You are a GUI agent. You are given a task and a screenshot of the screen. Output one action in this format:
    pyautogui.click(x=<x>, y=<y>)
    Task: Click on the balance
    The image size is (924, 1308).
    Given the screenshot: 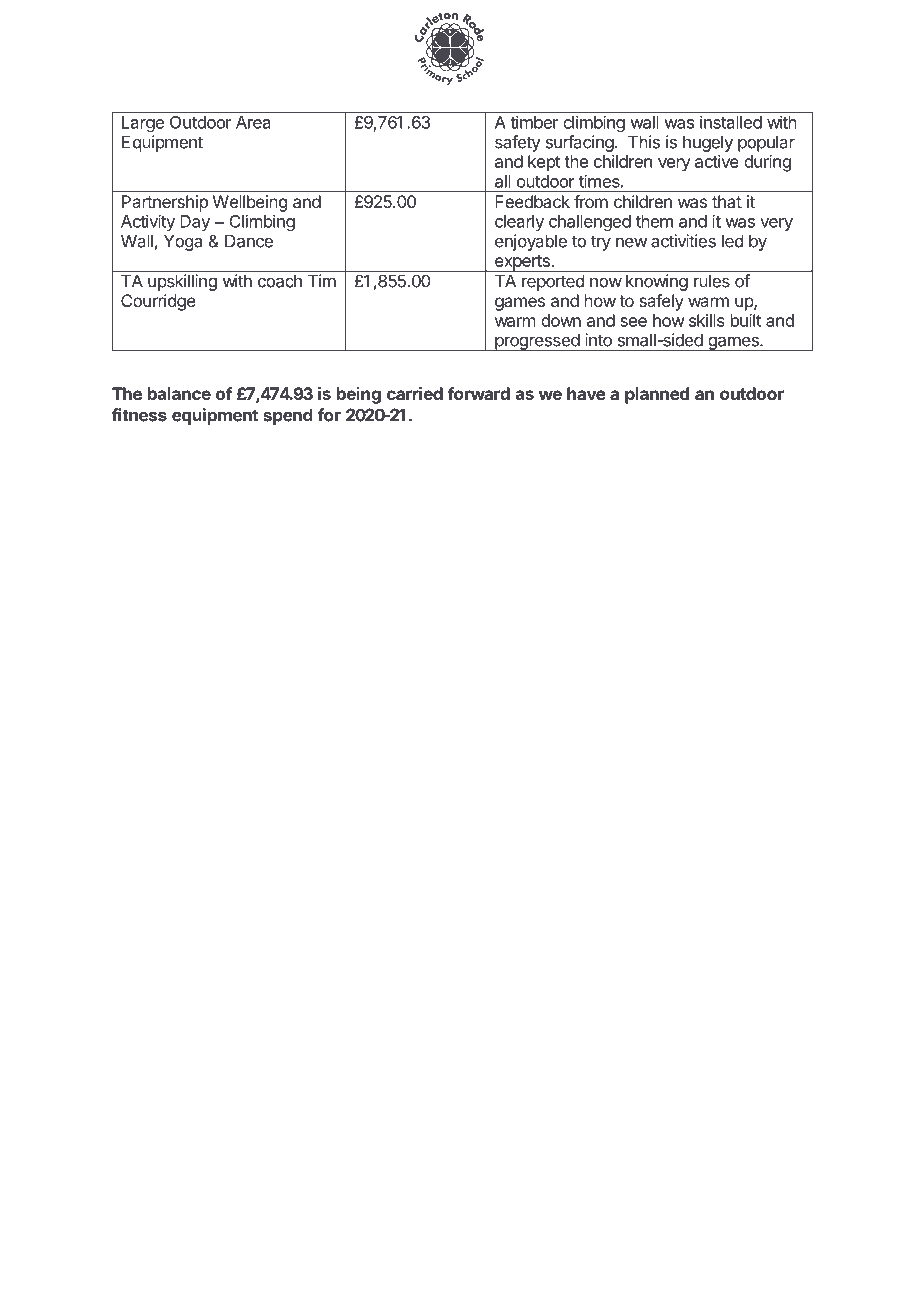 What is the action you would take?
    pyautogui.click(x=179, y=393)
